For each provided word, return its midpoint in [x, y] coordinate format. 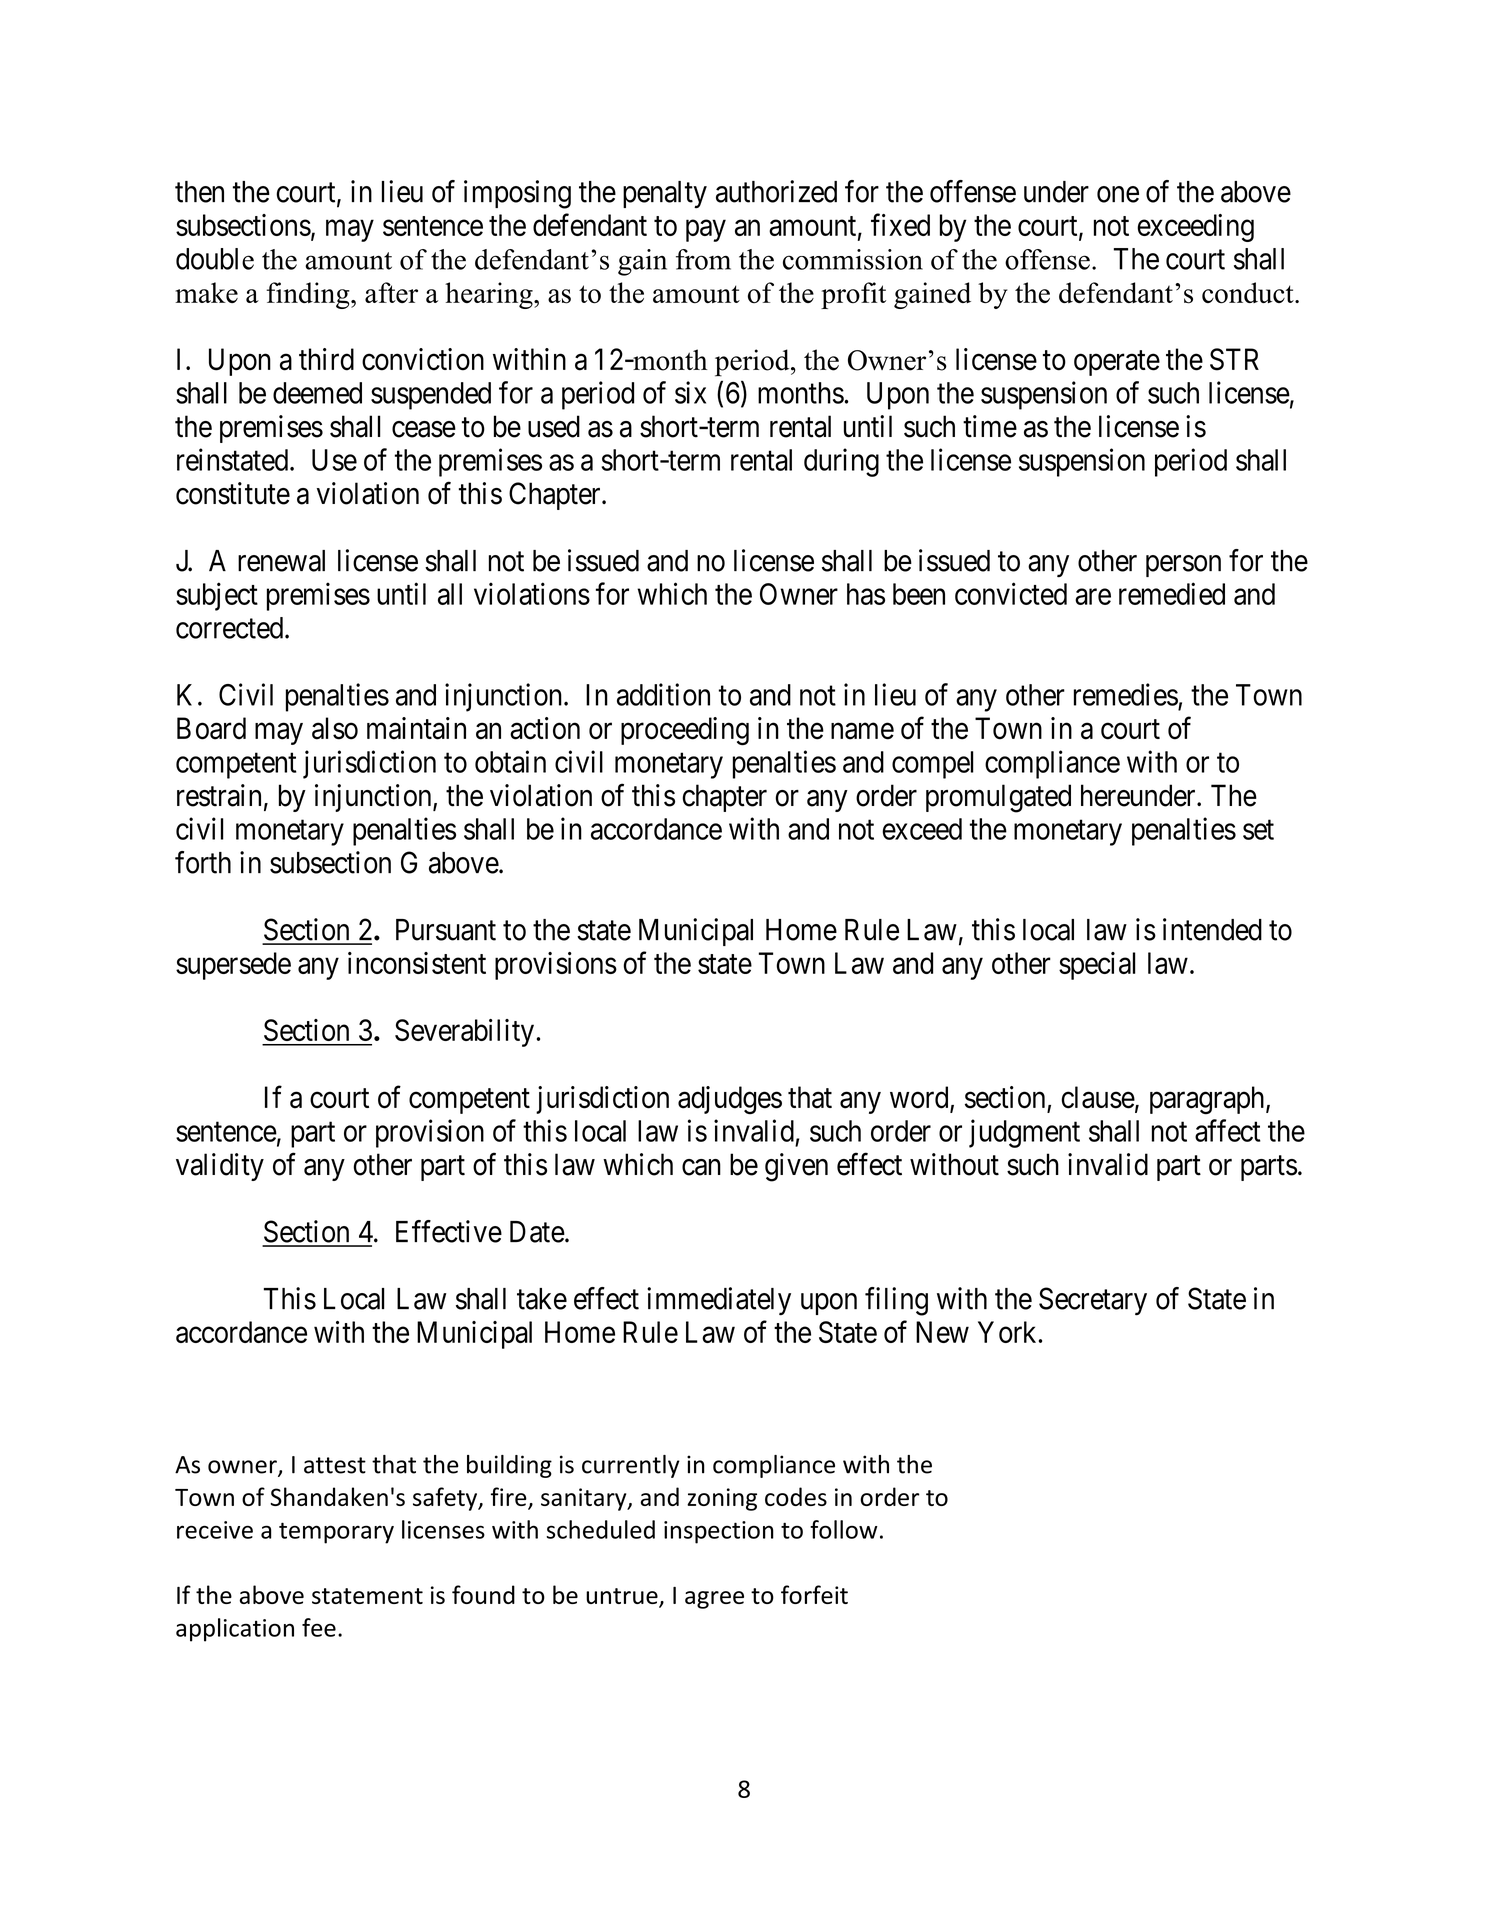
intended [1212, 929]
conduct [1249, 293]
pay [706, 231]
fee [319, 1627]
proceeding [685, 731]
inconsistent [417, 963]
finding [309, 295]
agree [714, 1600]
